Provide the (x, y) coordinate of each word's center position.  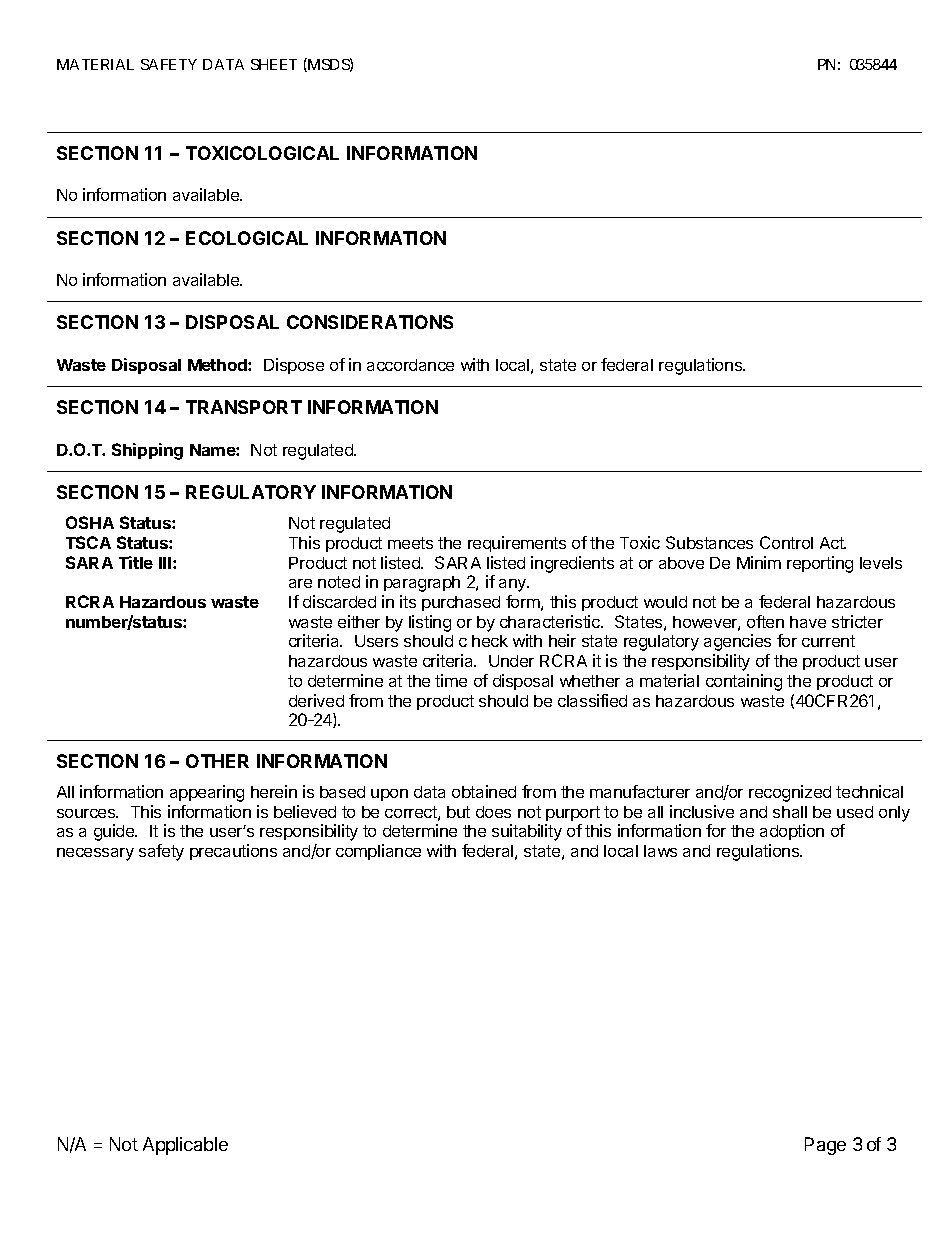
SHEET (274, 64)
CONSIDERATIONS (370, 322)
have (808, 622)
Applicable (185, 1146)
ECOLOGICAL (247, 238)
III (166, 563)
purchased (461, 603)
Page (825, 1146)
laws (660, 851)
